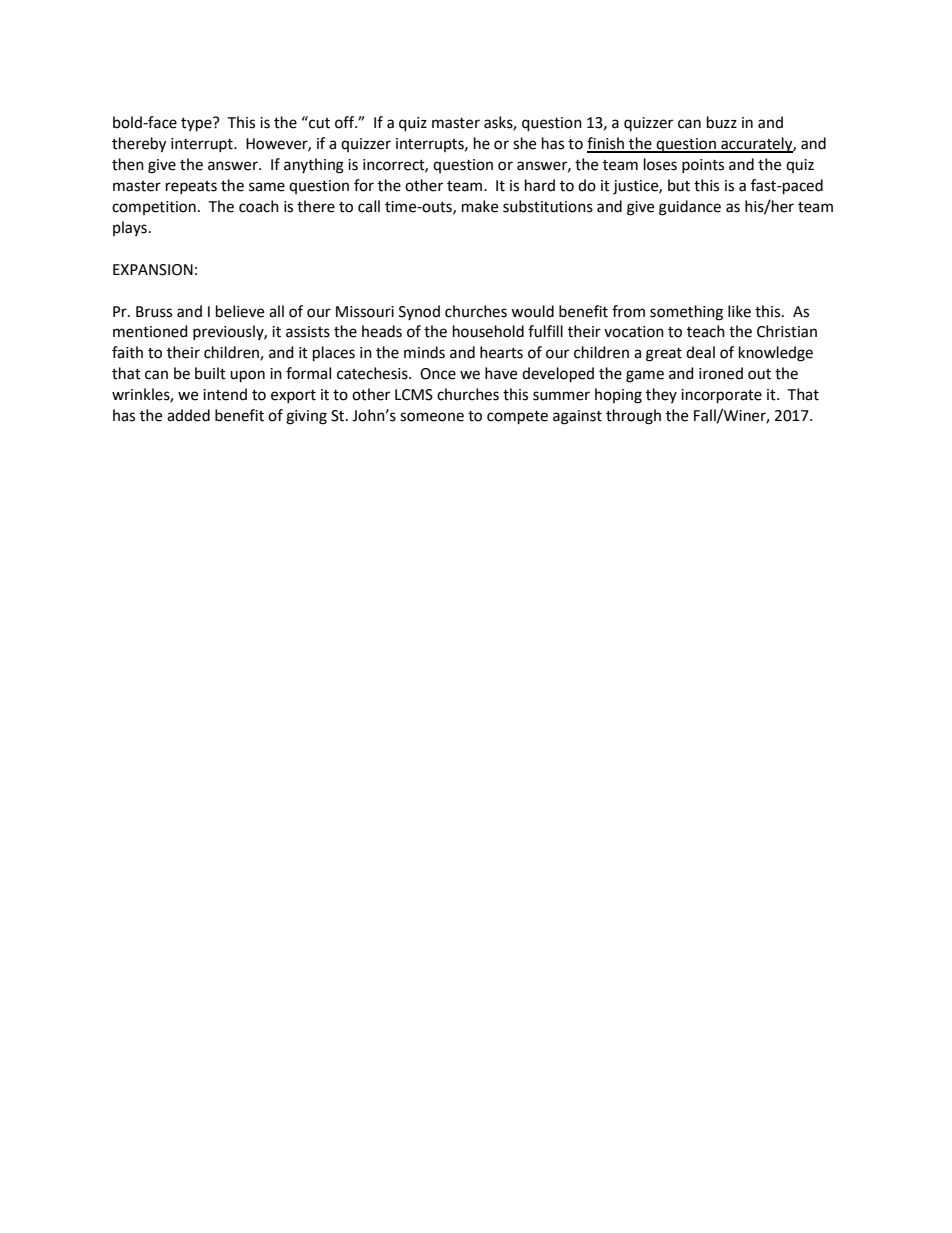 The width and height of the page is (952, 1233). What do you see at coordinates (722, 122) in the page?
I see `buzz` at bounding box center [722, 122].
